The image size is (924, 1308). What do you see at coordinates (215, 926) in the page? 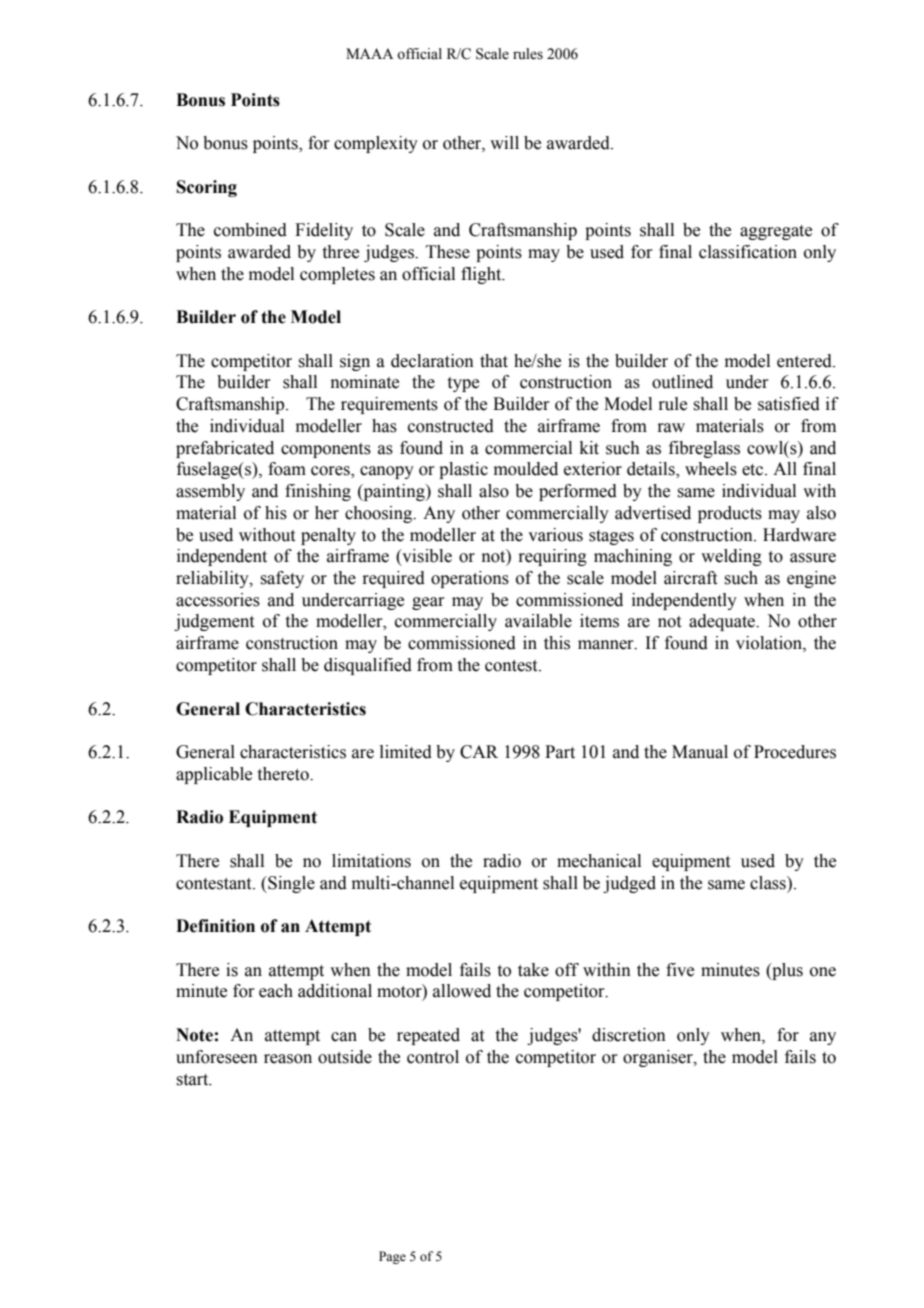
I see `Definition` at bounding box center [215, 926].
